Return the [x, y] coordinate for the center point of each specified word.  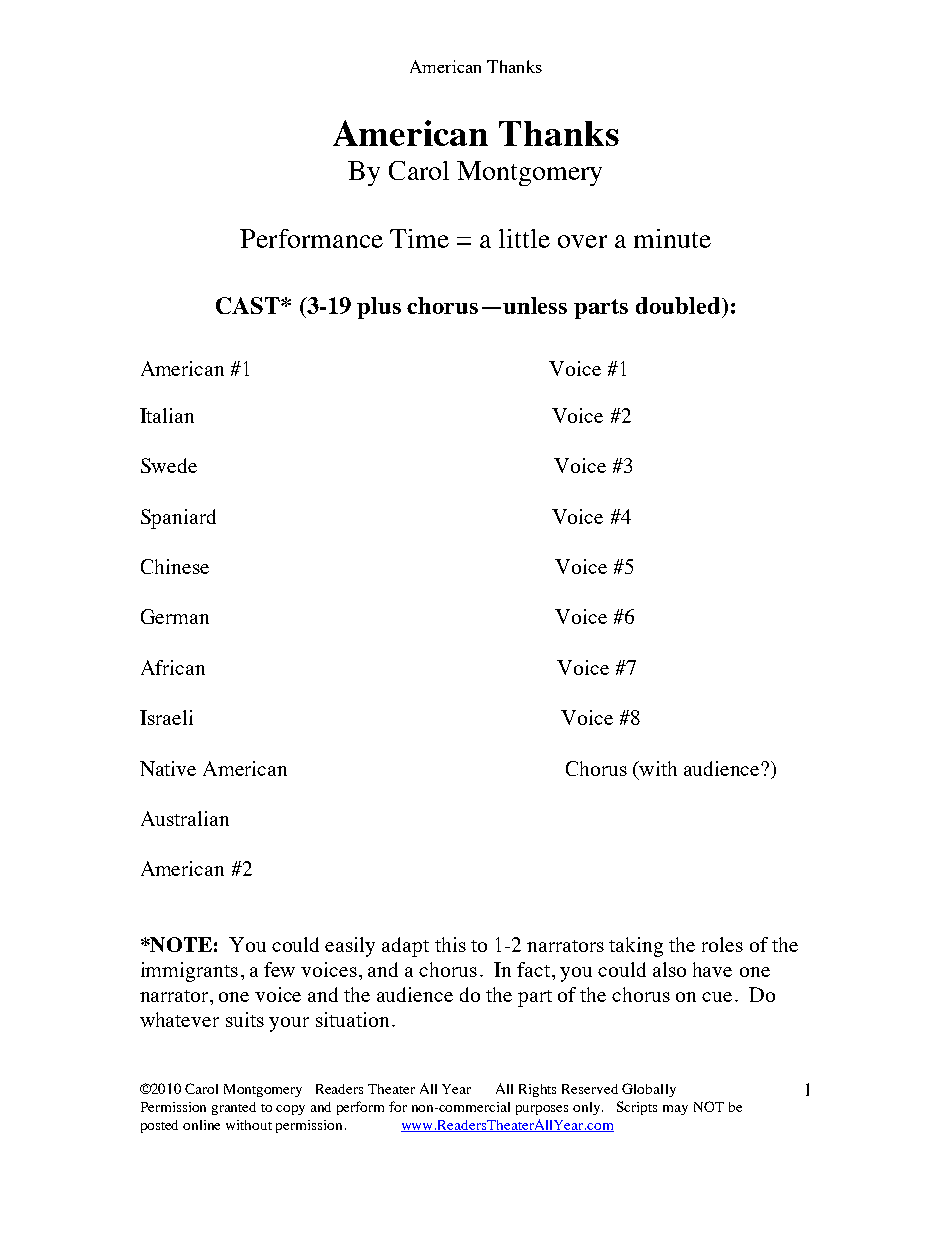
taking [636, 947]
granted [234, 1108]
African [173, 667]
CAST [249, 305]
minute [672, 238]
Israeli [166, 717]
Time [419, 238]
